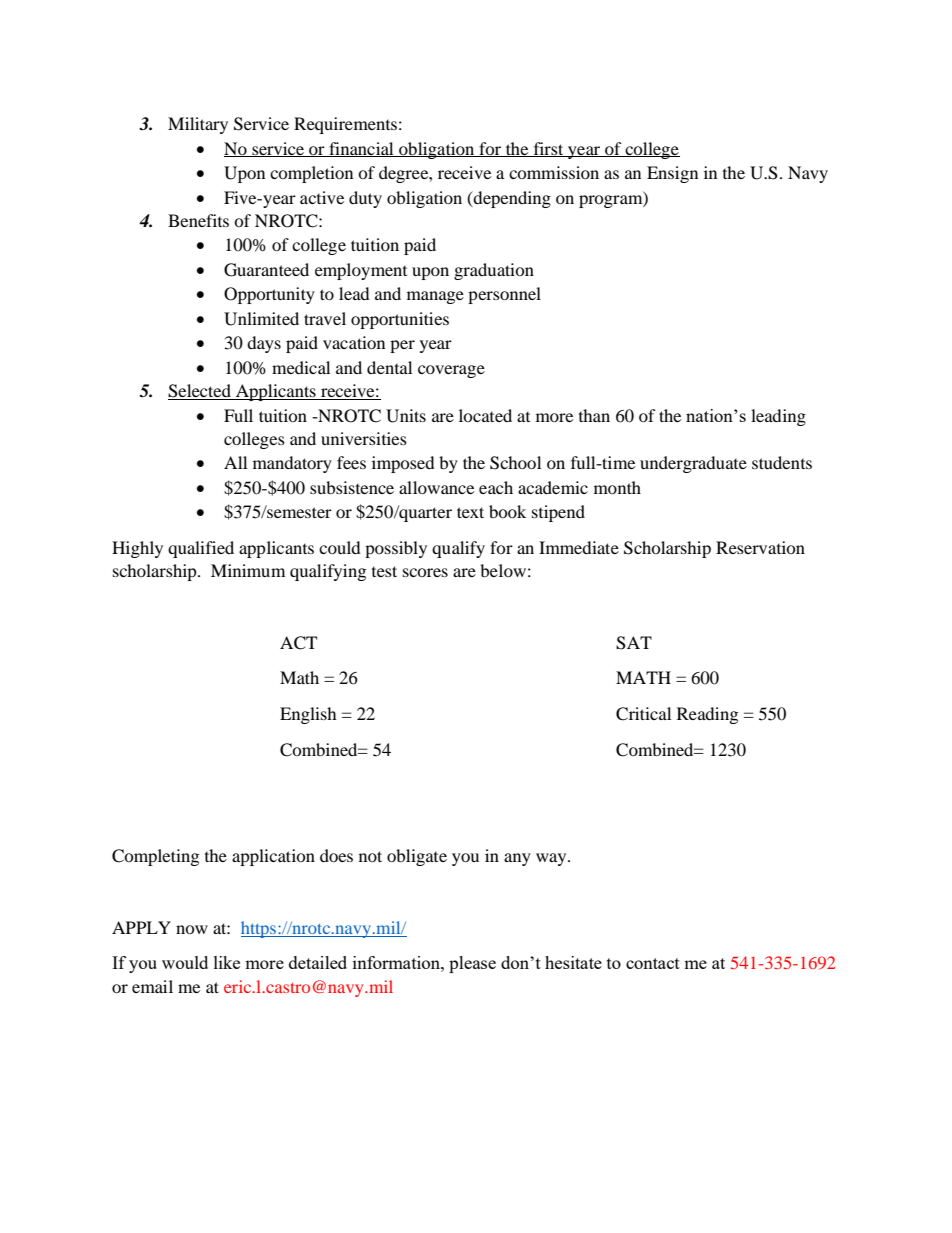 The height and width of the screenshot is (1233, 952). Describe the element at coordinates (594, 415) in the screenshot. I see `than` at that location.
